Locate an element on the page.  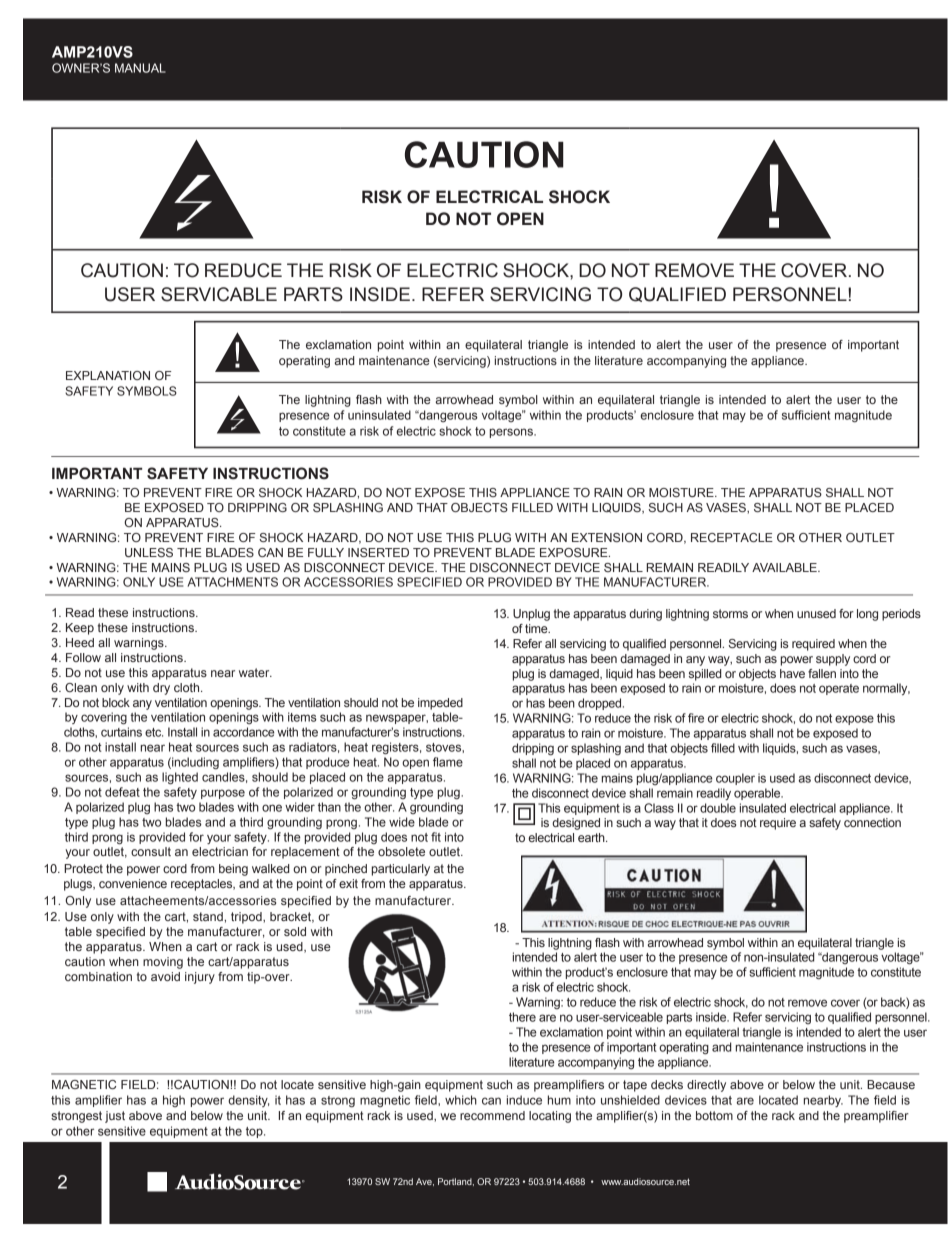
fit is located at coordinates (436, 837).
